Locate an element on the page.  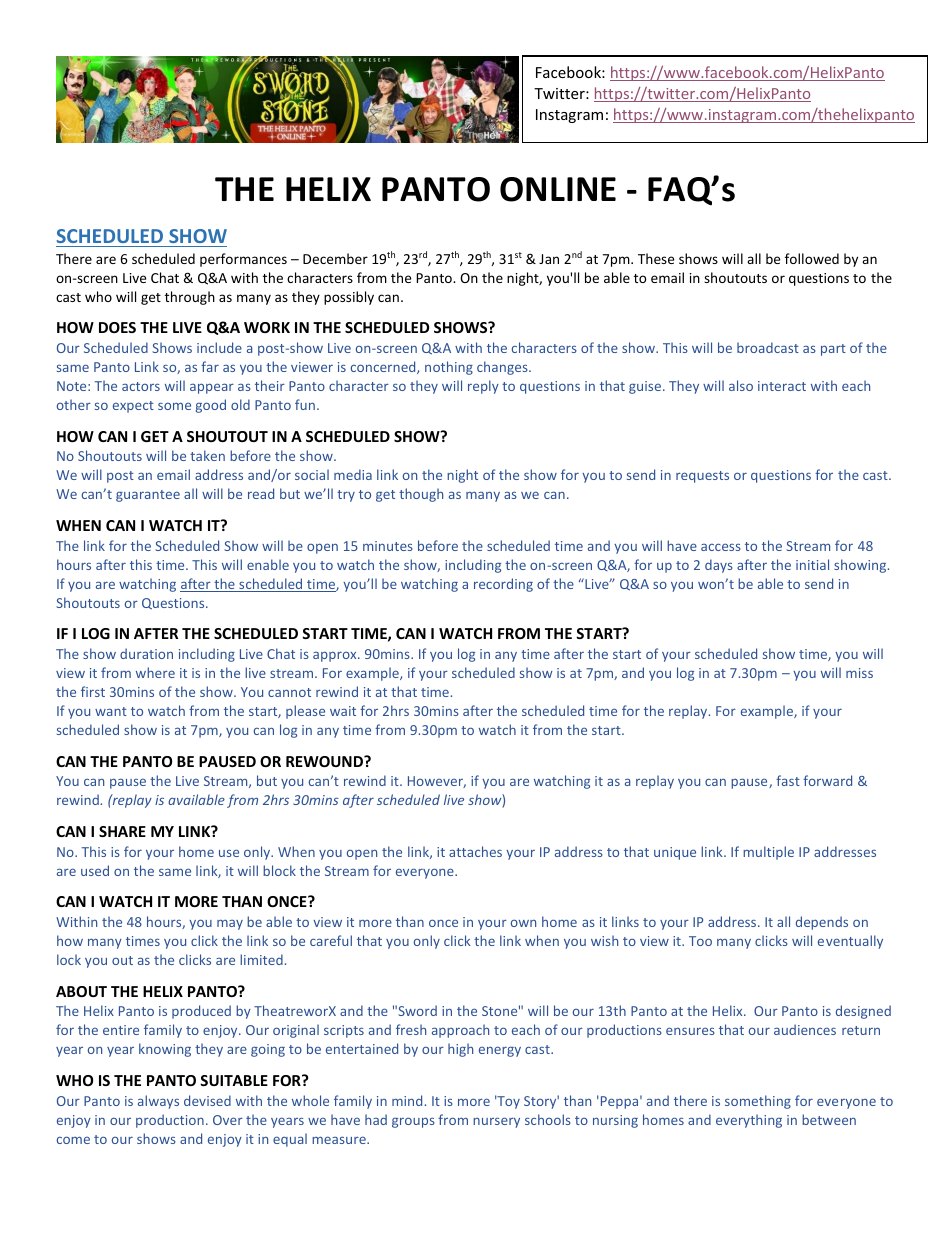
requests is located at coordinates (702, 477).
